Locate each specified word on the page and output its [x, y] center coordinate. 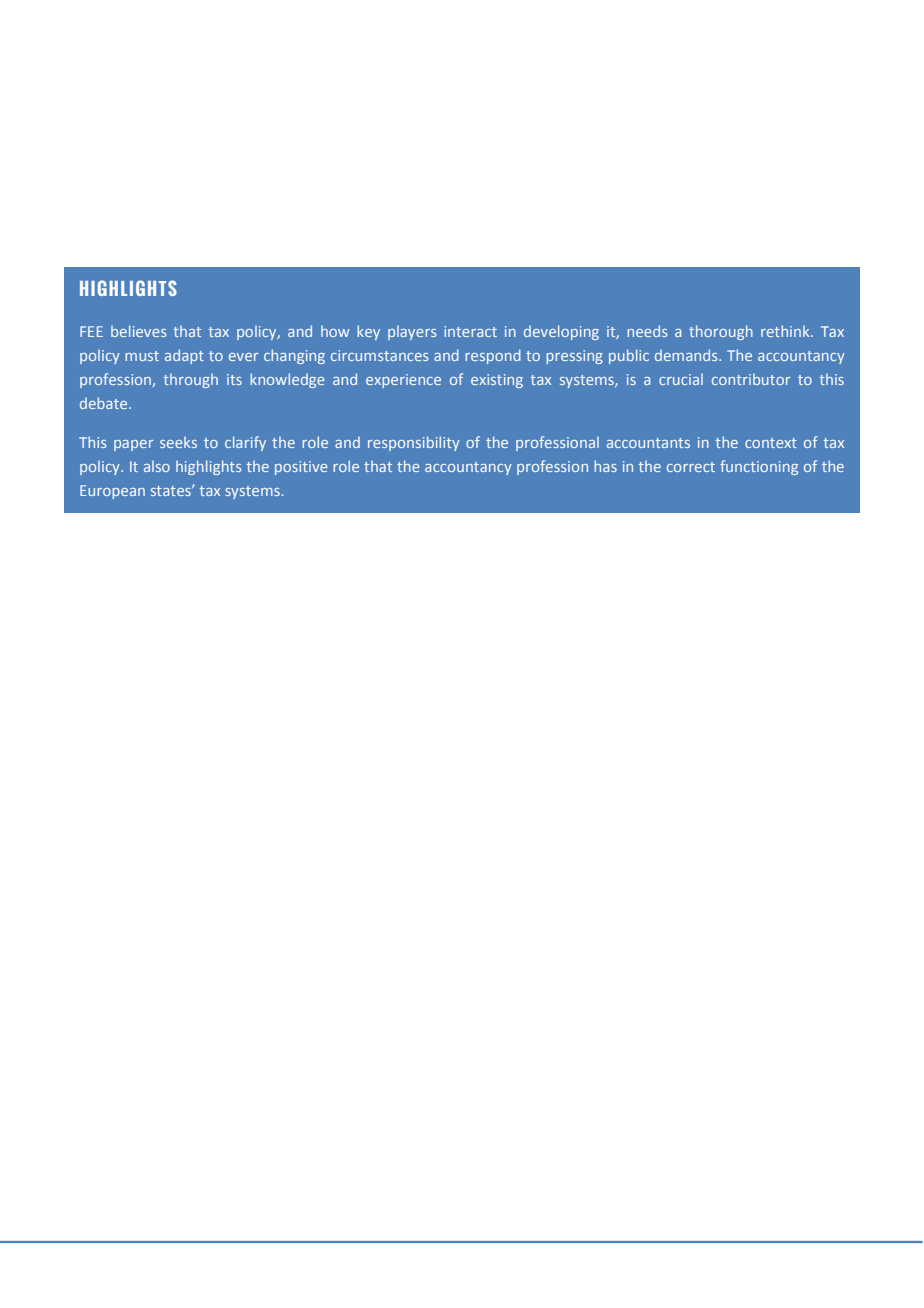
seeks [178, 442]
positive [301, 468]
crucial [681, 379]
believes [138, 331]
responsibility [414, 443]
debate [105, 403]
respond [493, 356]
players [412, 333]
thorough [721, 332]
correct [691, 467]
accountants [648, 443]
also [157, 466]
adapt [184, 356]
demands [687, 355]
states [172, 491]
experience [403, 381]
